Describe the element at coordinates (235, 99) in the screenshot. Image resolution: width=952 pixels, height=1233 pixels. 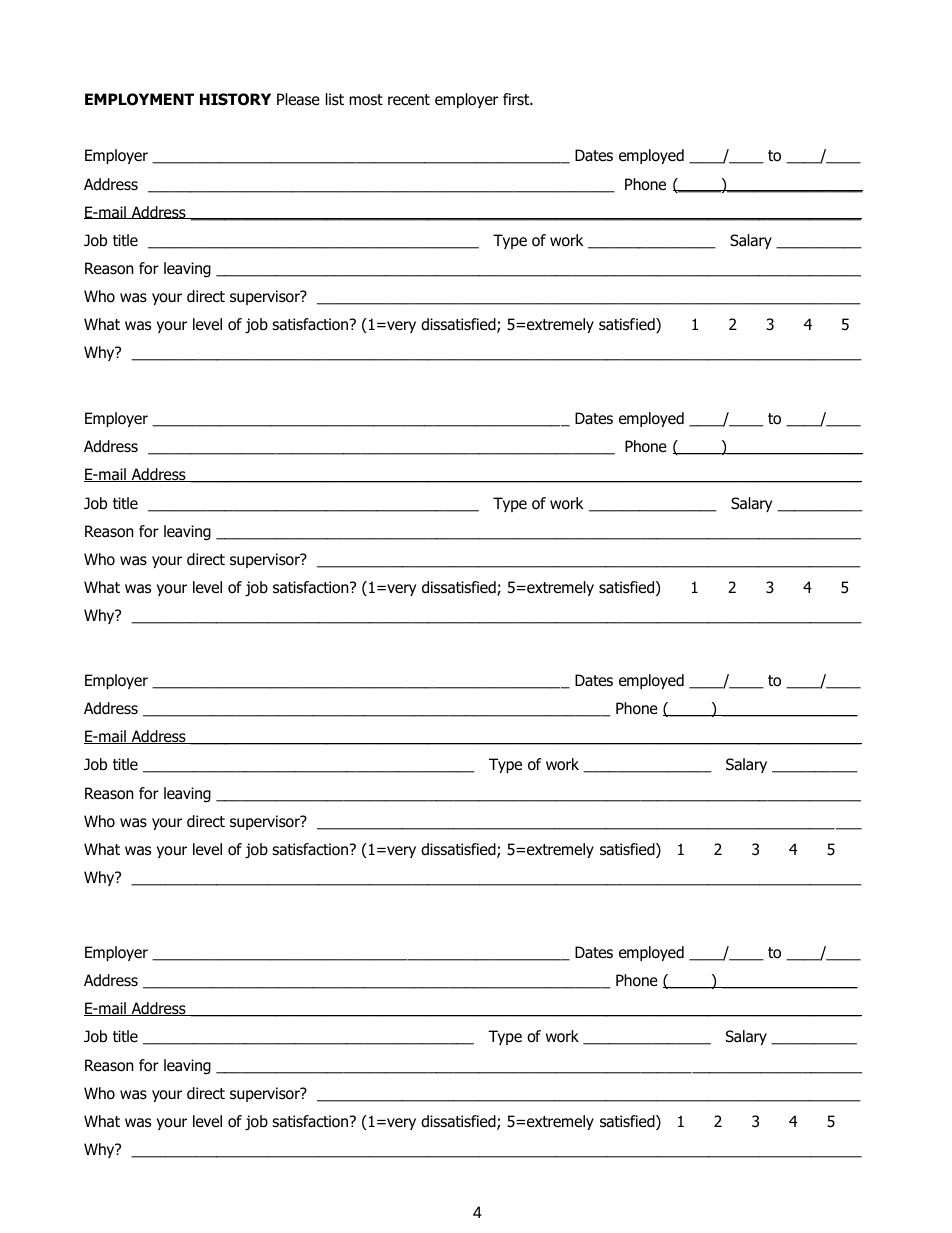
I see `HISTORY` at that location.
